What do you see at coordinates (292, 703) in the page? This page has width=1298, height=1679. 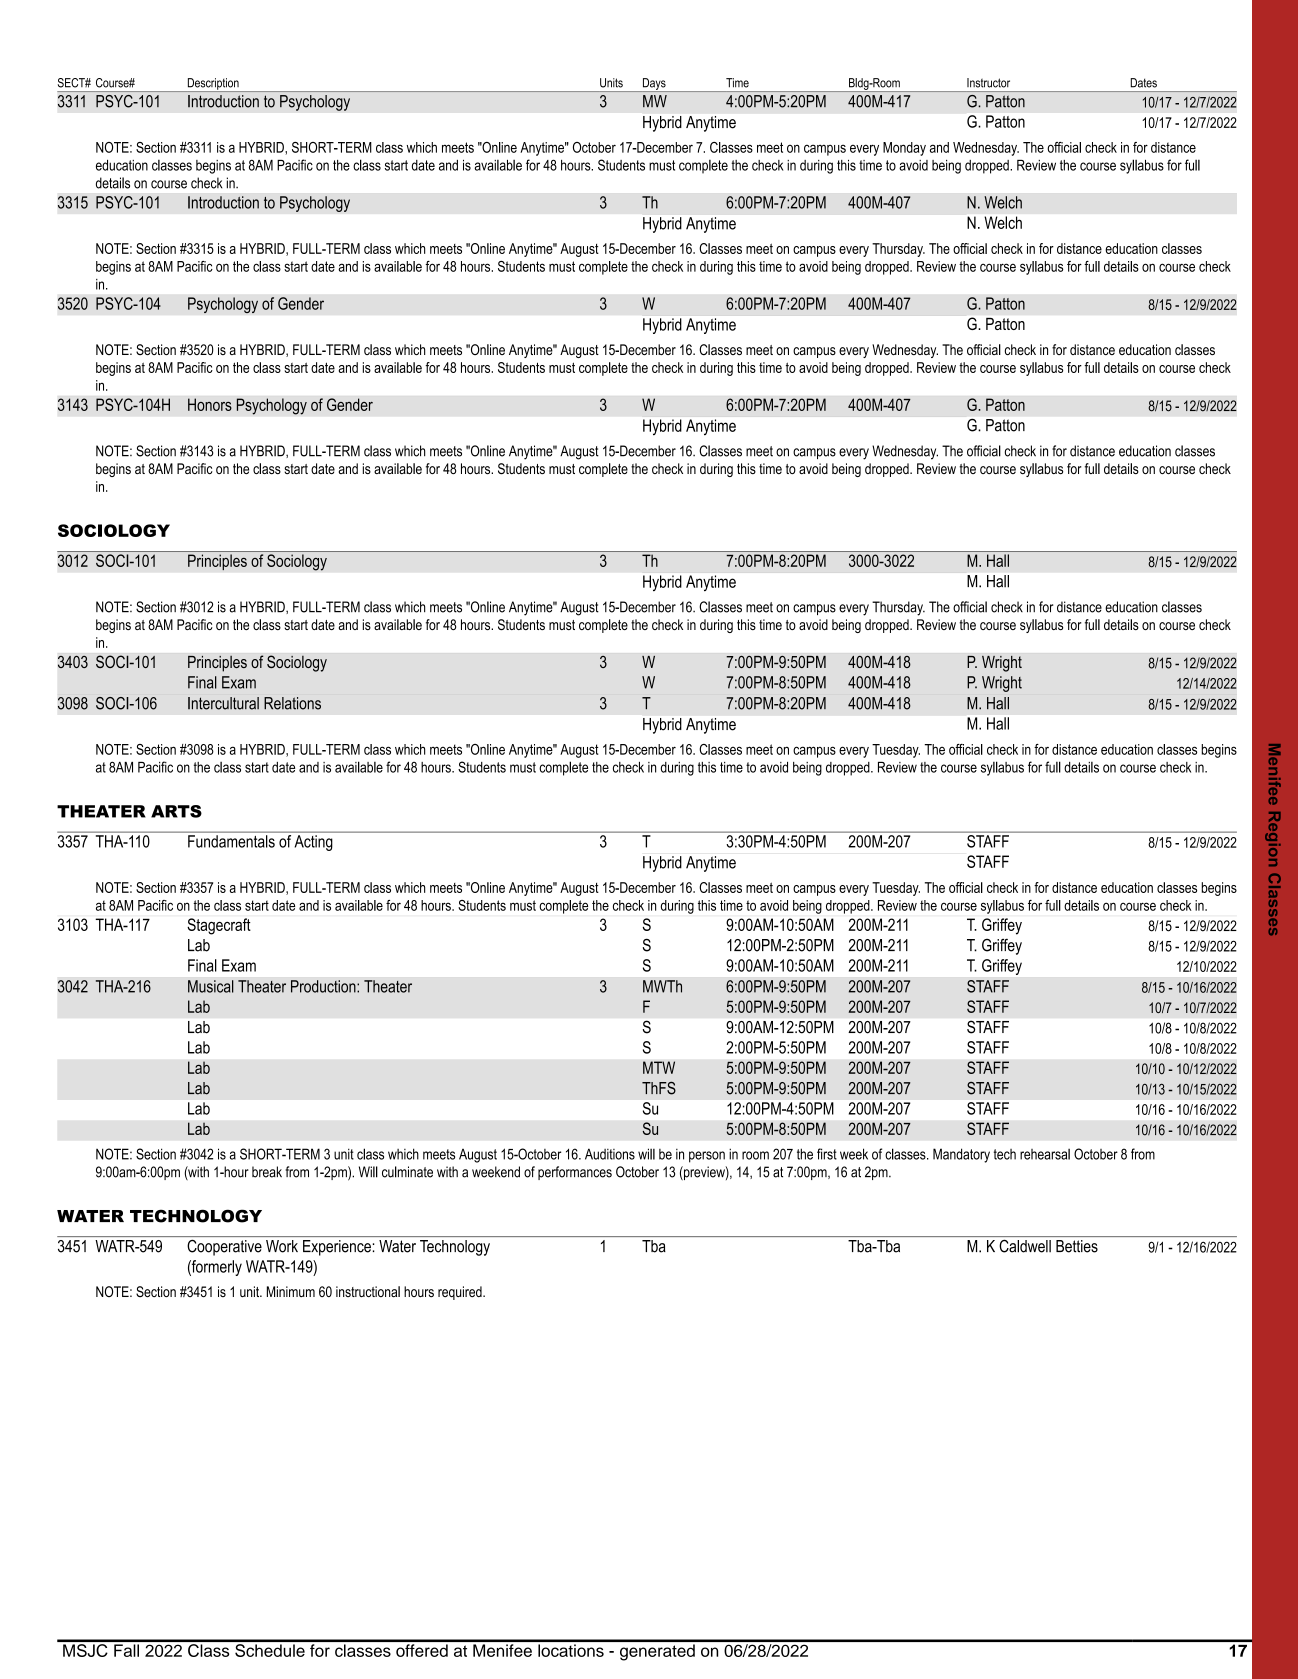 I see `Relations` at bounding box center [292, 703].
